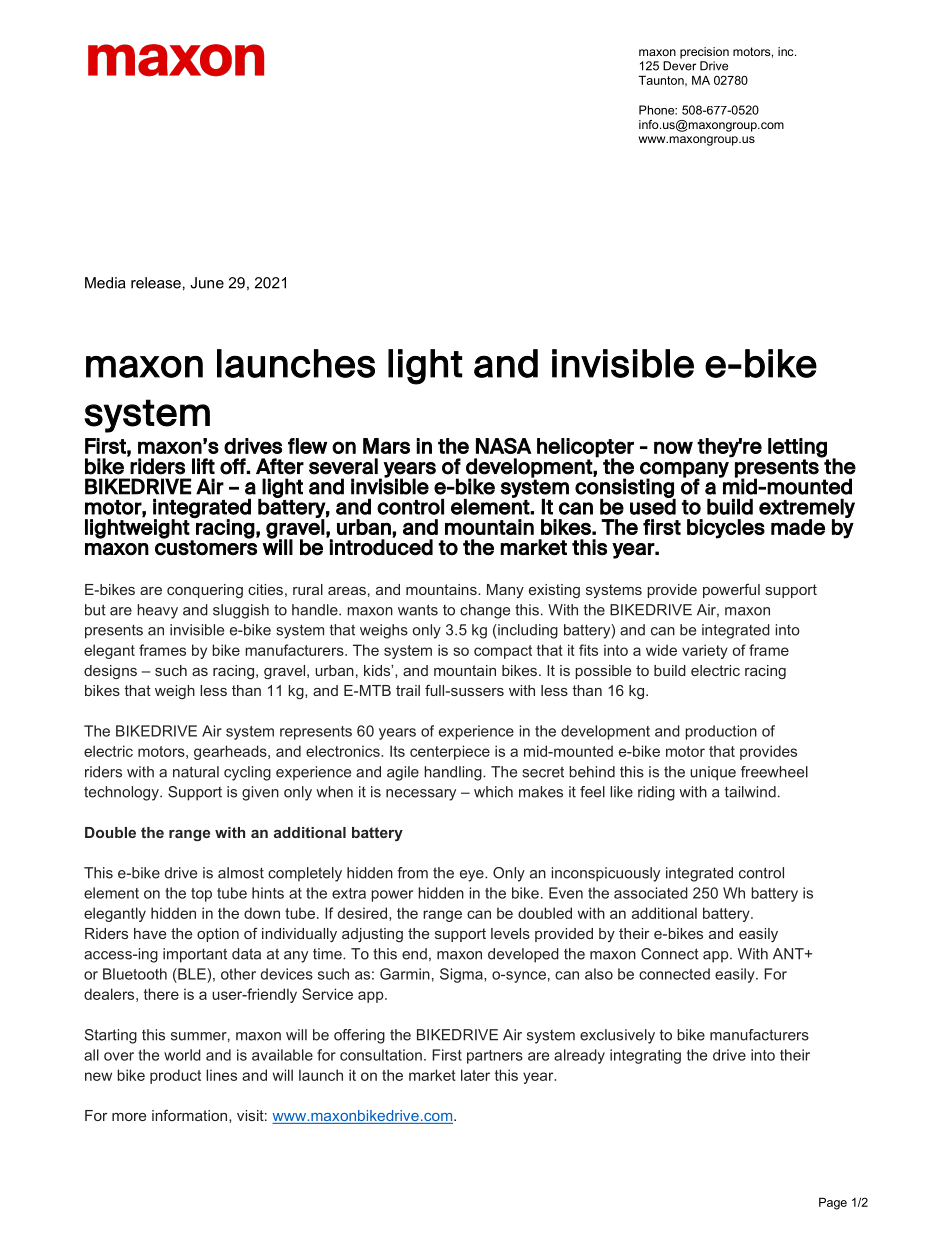 This document has height=1233, width=952. What do you see at coordinates (475, 1075) in the document?
I see `later` at bounding box center [475, 1075].
